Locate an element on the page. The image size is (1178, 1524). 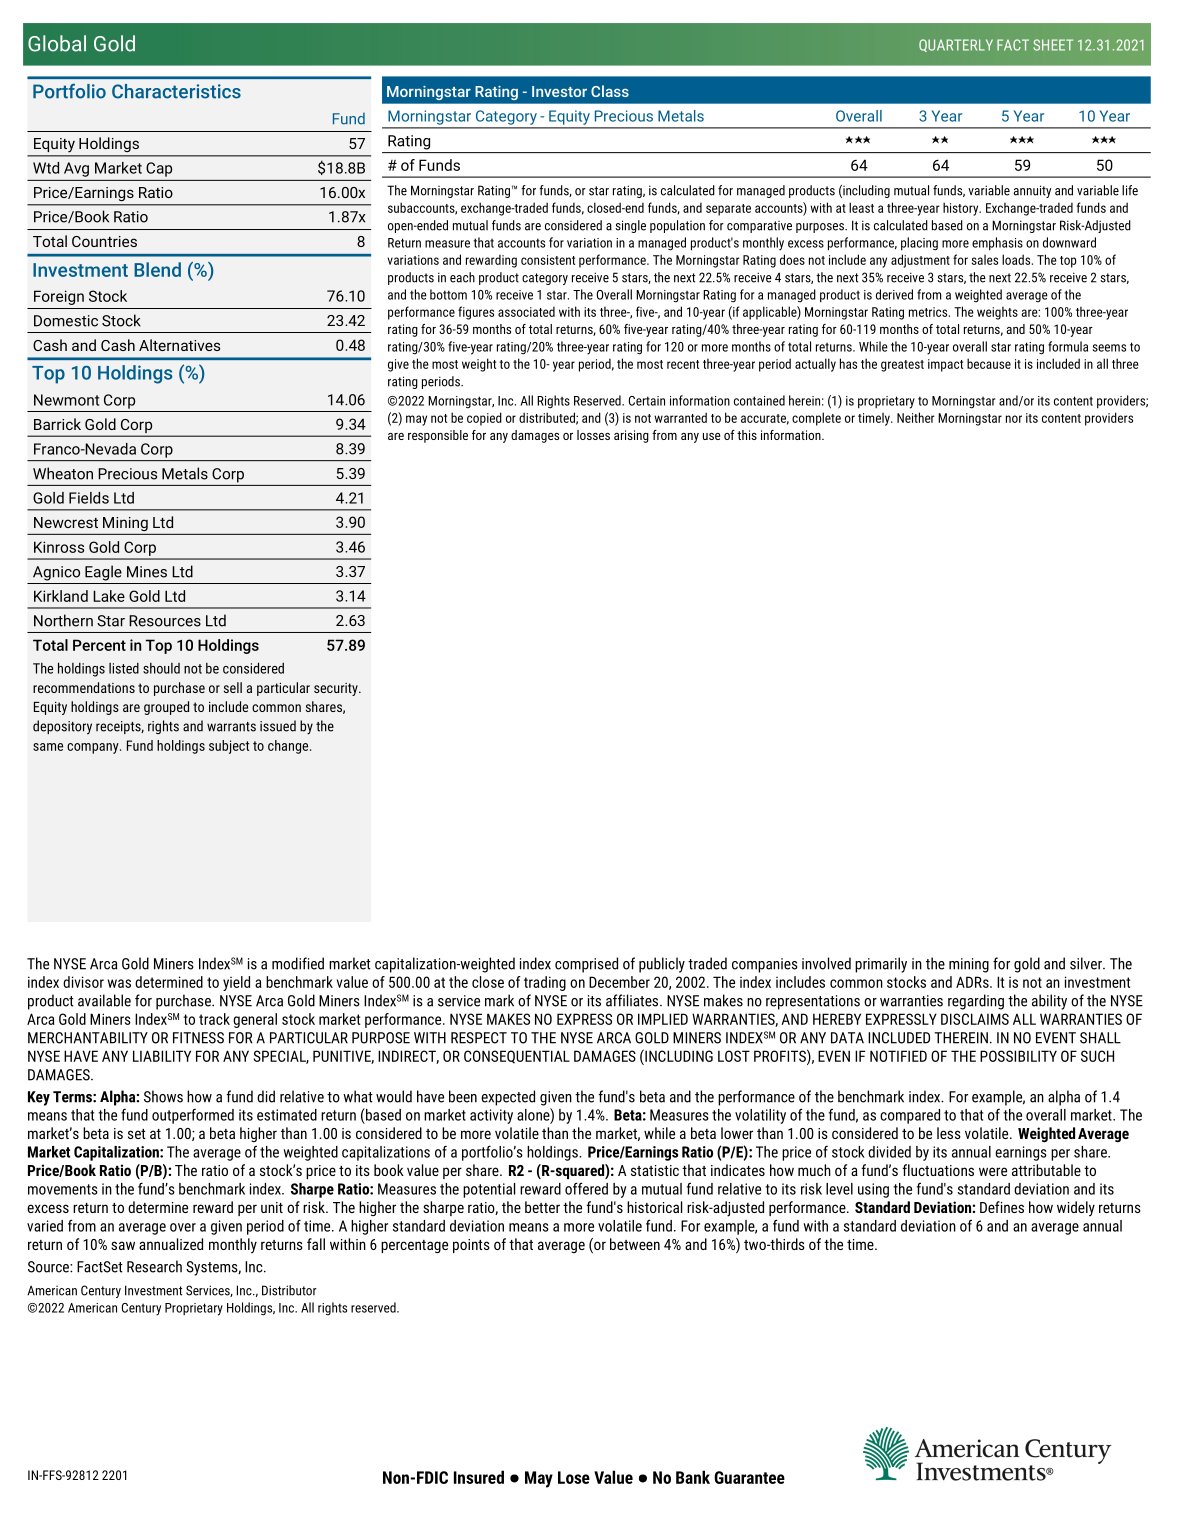
Neither is located at coordinates (916, 417).
